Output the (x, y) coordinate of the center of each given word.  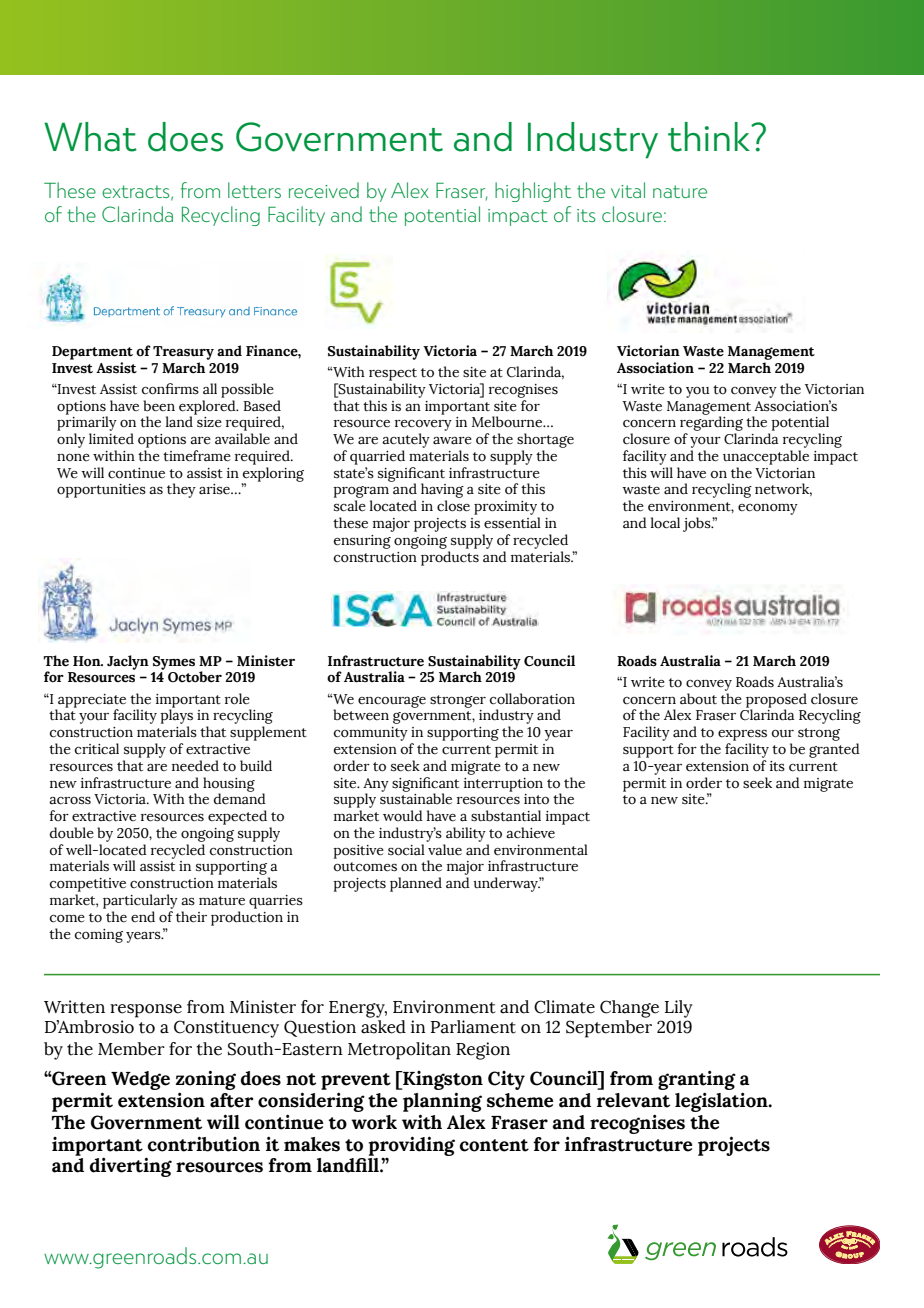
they (181, 490)
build (256, 766)
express (742, 735)
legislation (722, 1102)
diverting (131, 1167)
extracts (137, 192)
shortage (545, 440)
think (710, 137)
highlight (533, 192)
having (442, 492)
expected (237, 817)
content (494, 1145)
